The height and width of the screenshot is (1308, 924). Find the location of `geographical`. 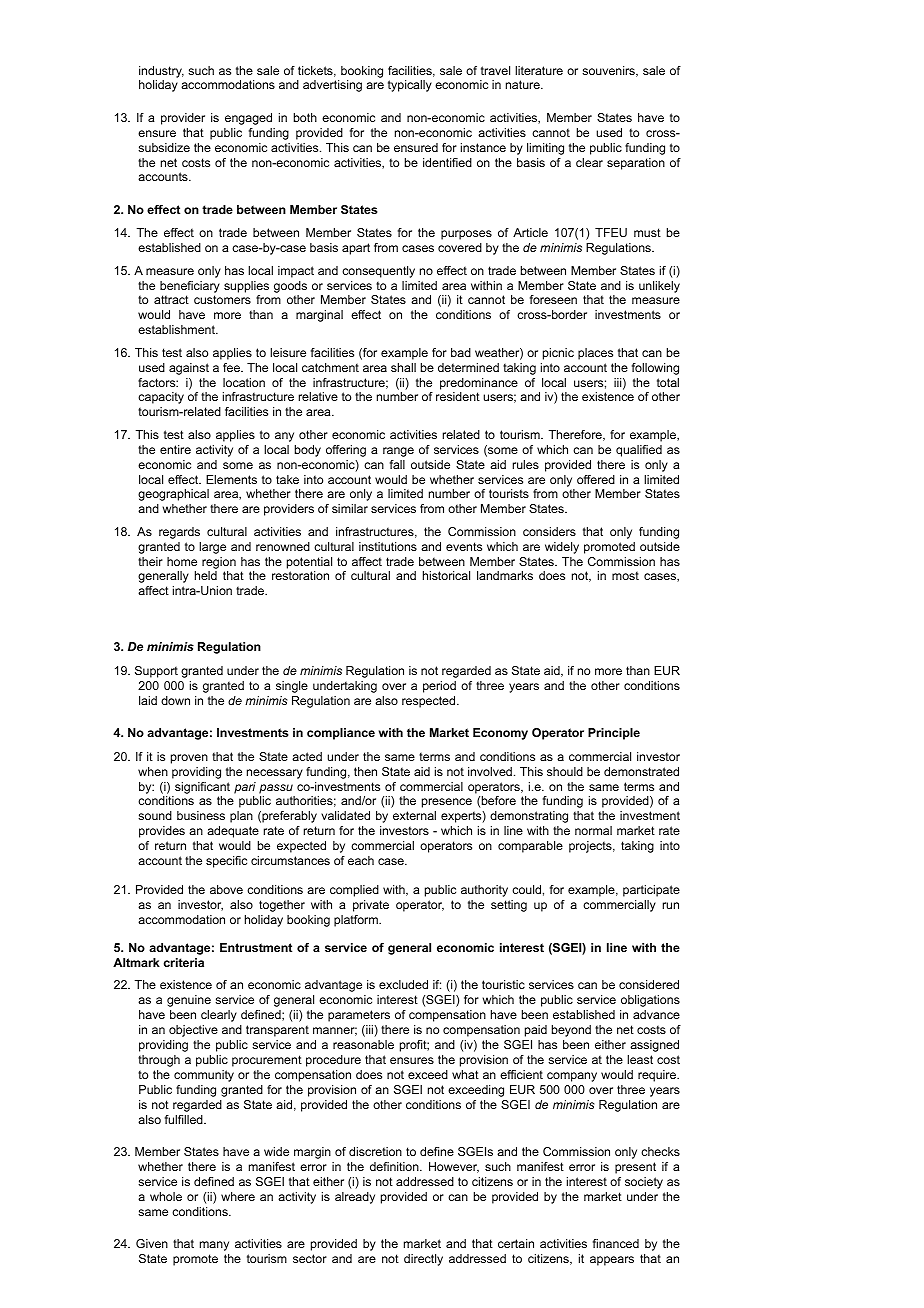

geographical is located at coordinates (173, 495).
